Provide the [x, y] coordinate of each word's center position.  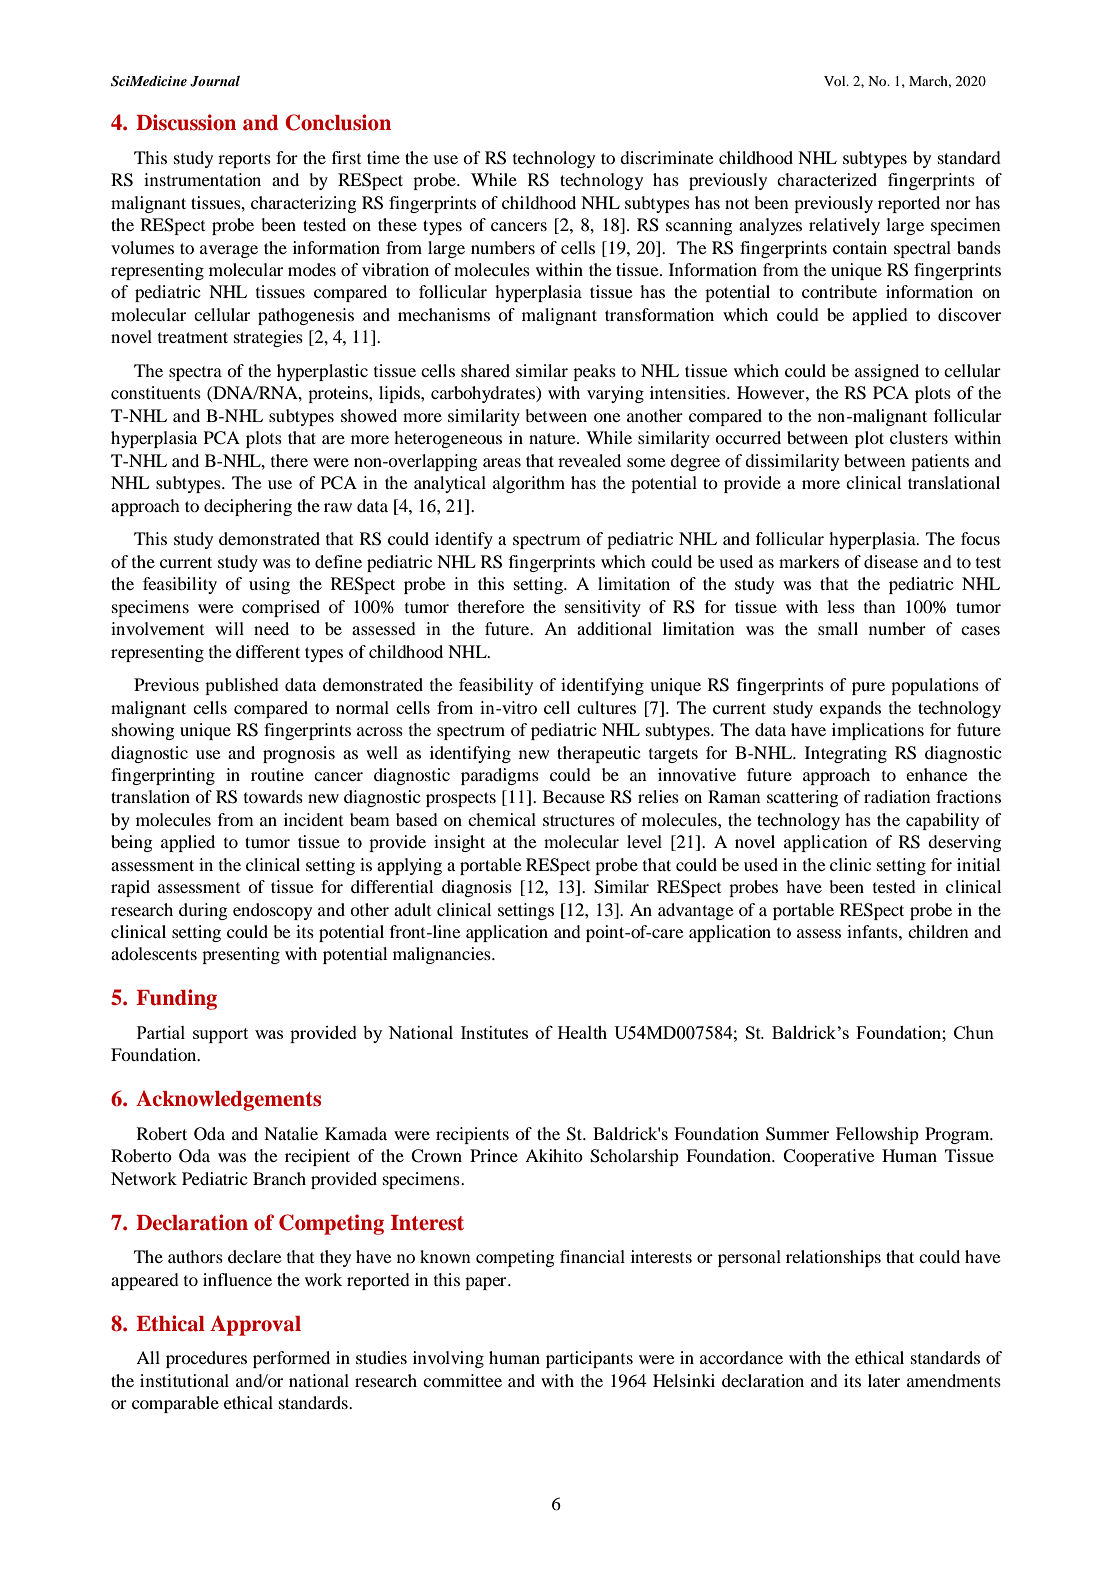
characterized [827, 179]
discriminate [667, 157]
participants [589, 1359]
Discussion [186, 122]
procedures [206, 1359]
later [884, 1380]
